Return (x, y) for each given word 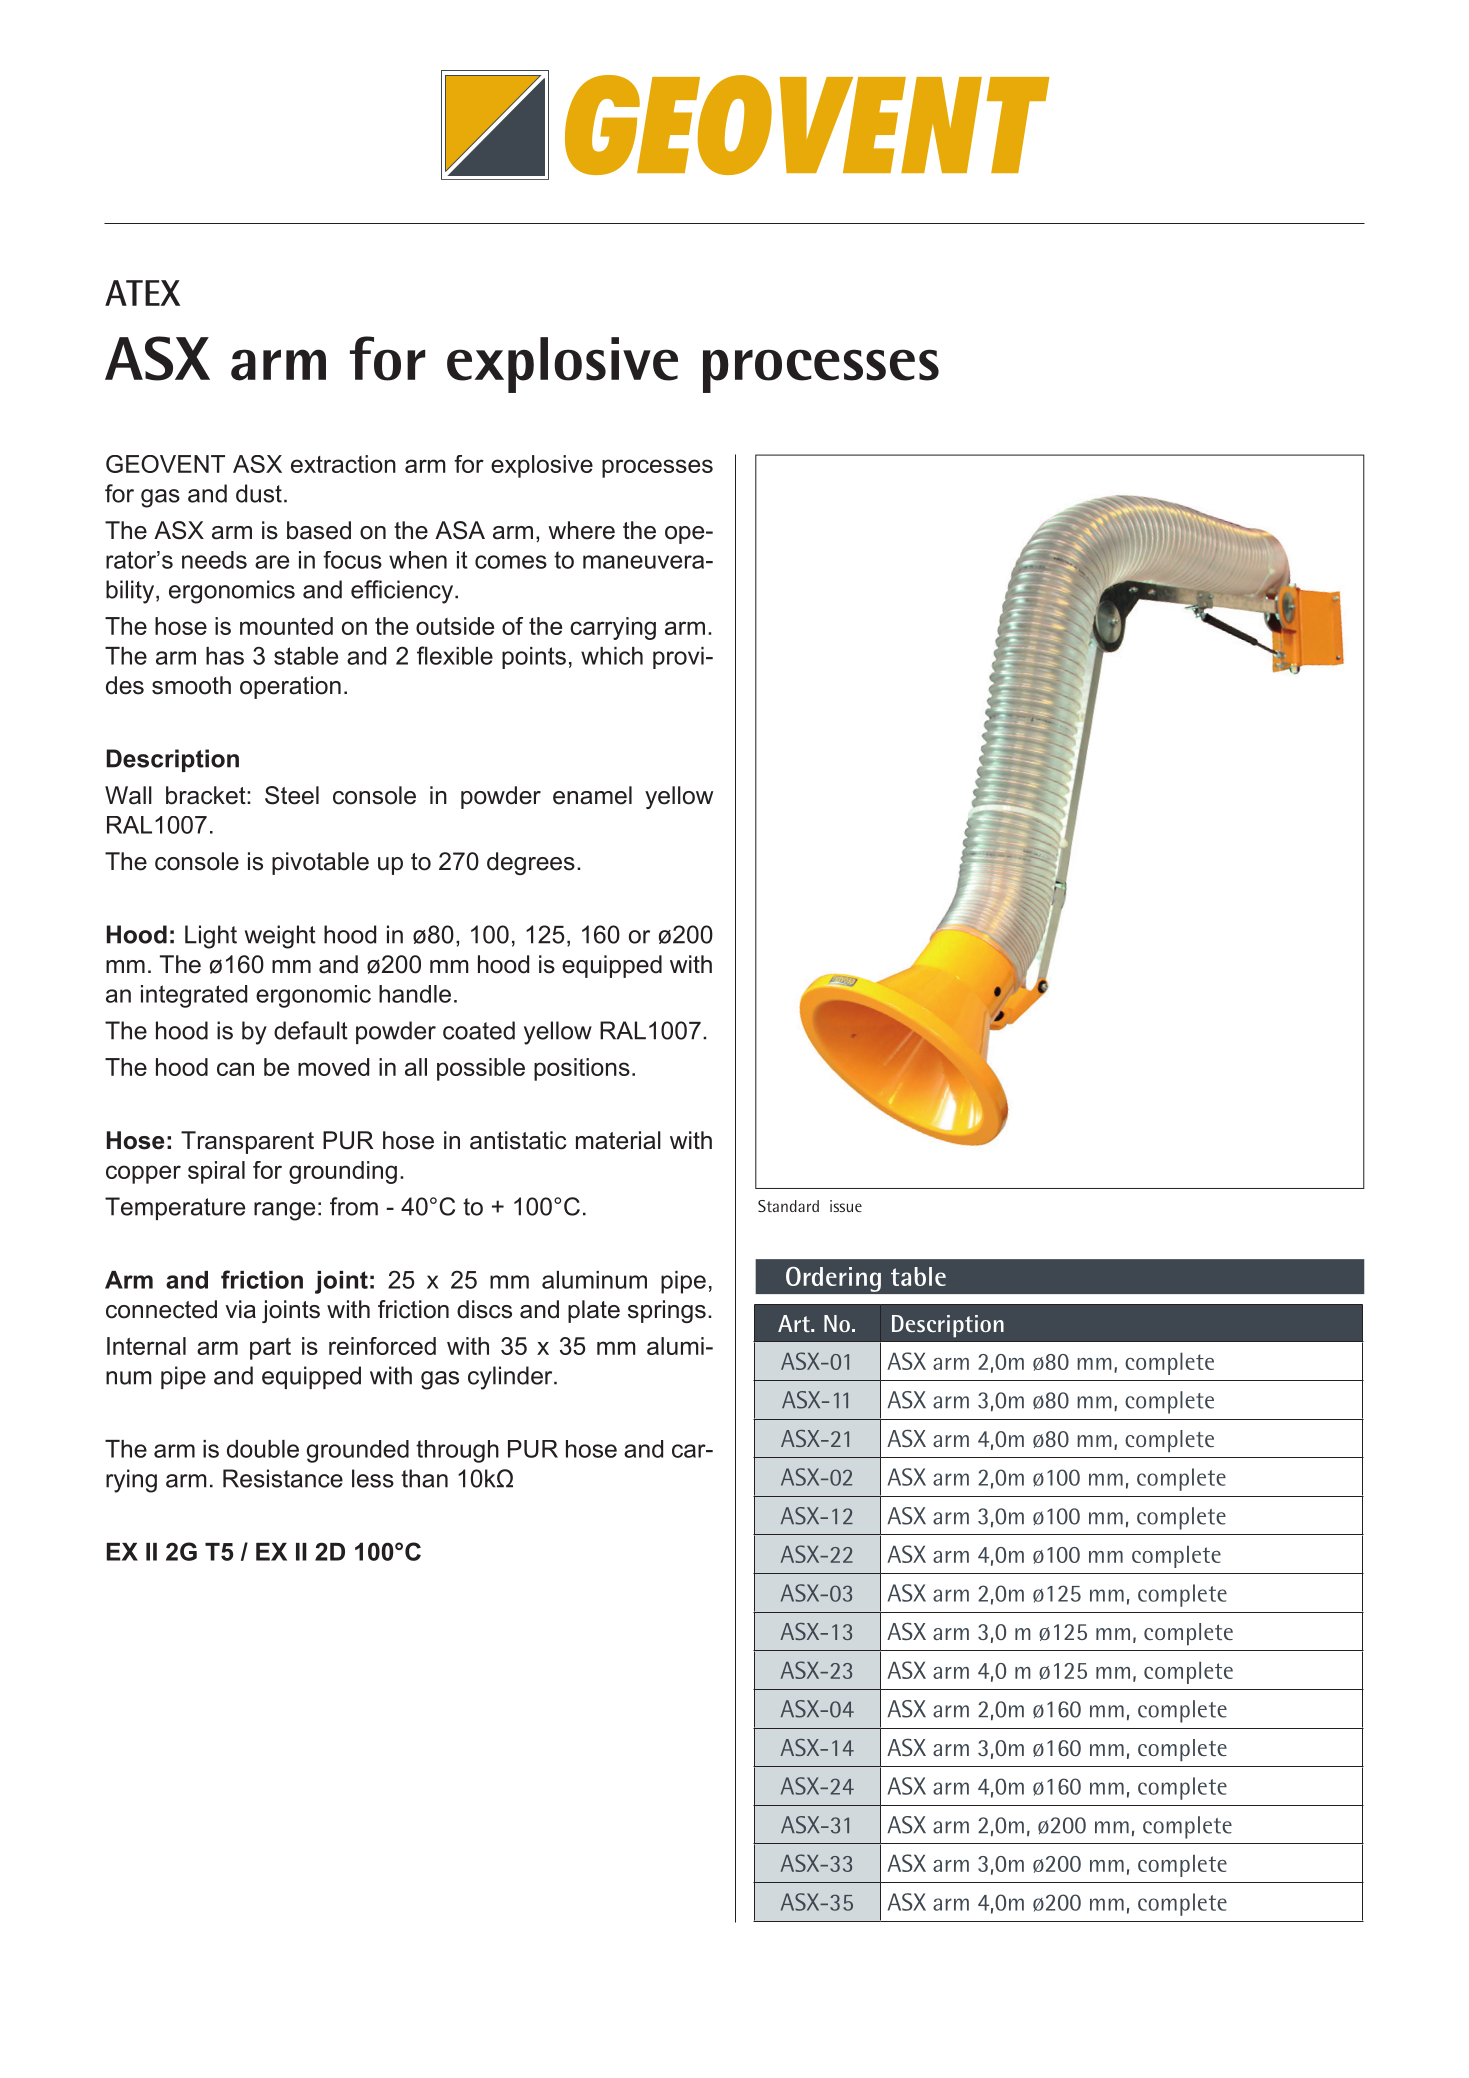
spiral (216, 1172)
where (581, 530)
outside (455, 626)
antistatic (518, 1140)
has (225, 656)
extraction (343, 464)
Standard (788, 1206)
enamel (592, 795)
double (263, 1449)
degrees (531, 863)
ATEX (142, 293)
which (612, 656)
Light (211, 937)
